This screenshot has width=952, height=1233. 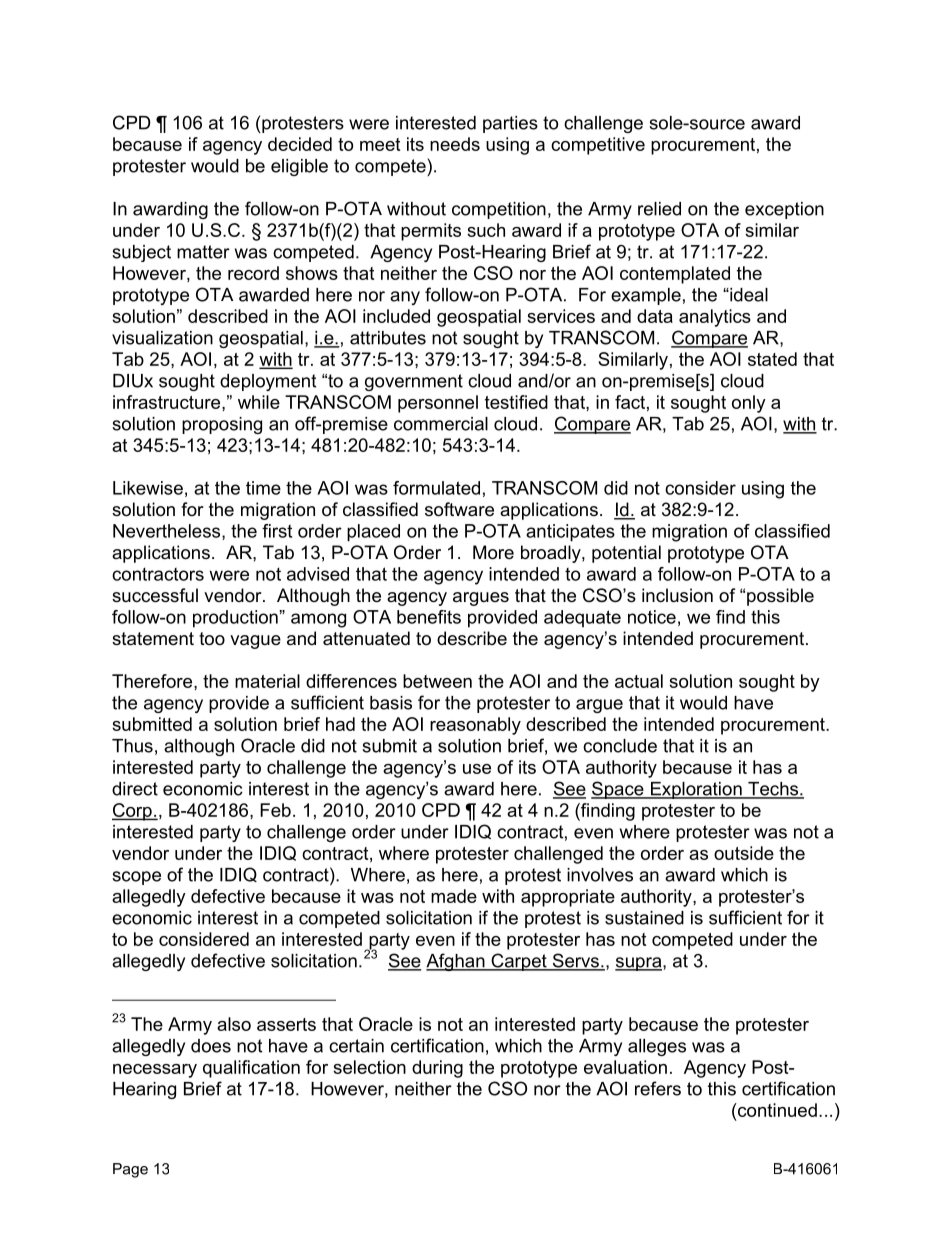 I want to click on between, so click(x=437, y=681).
